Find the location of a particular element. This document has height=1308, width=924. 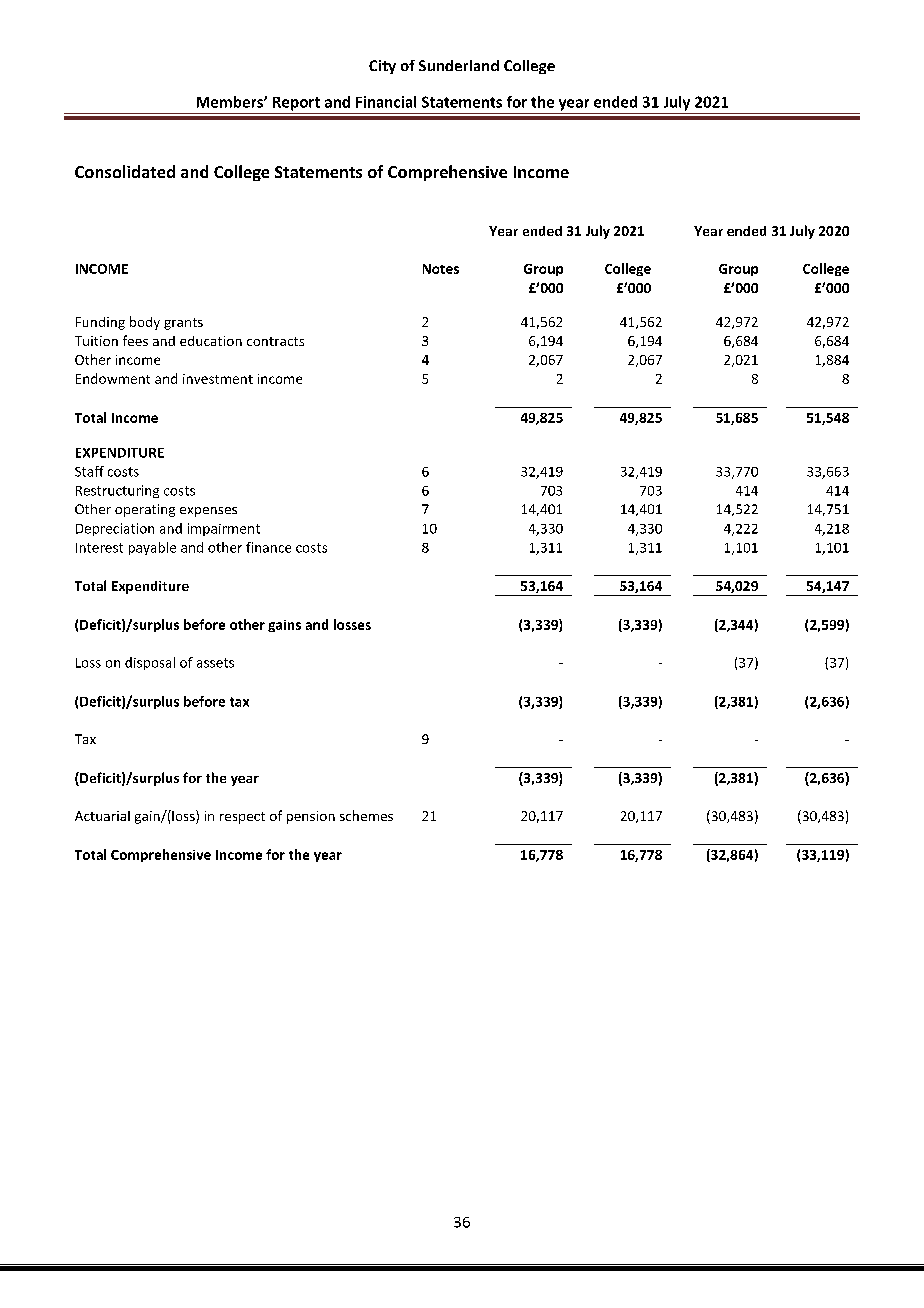

Consolidated is located at coordinates (125, 171).
